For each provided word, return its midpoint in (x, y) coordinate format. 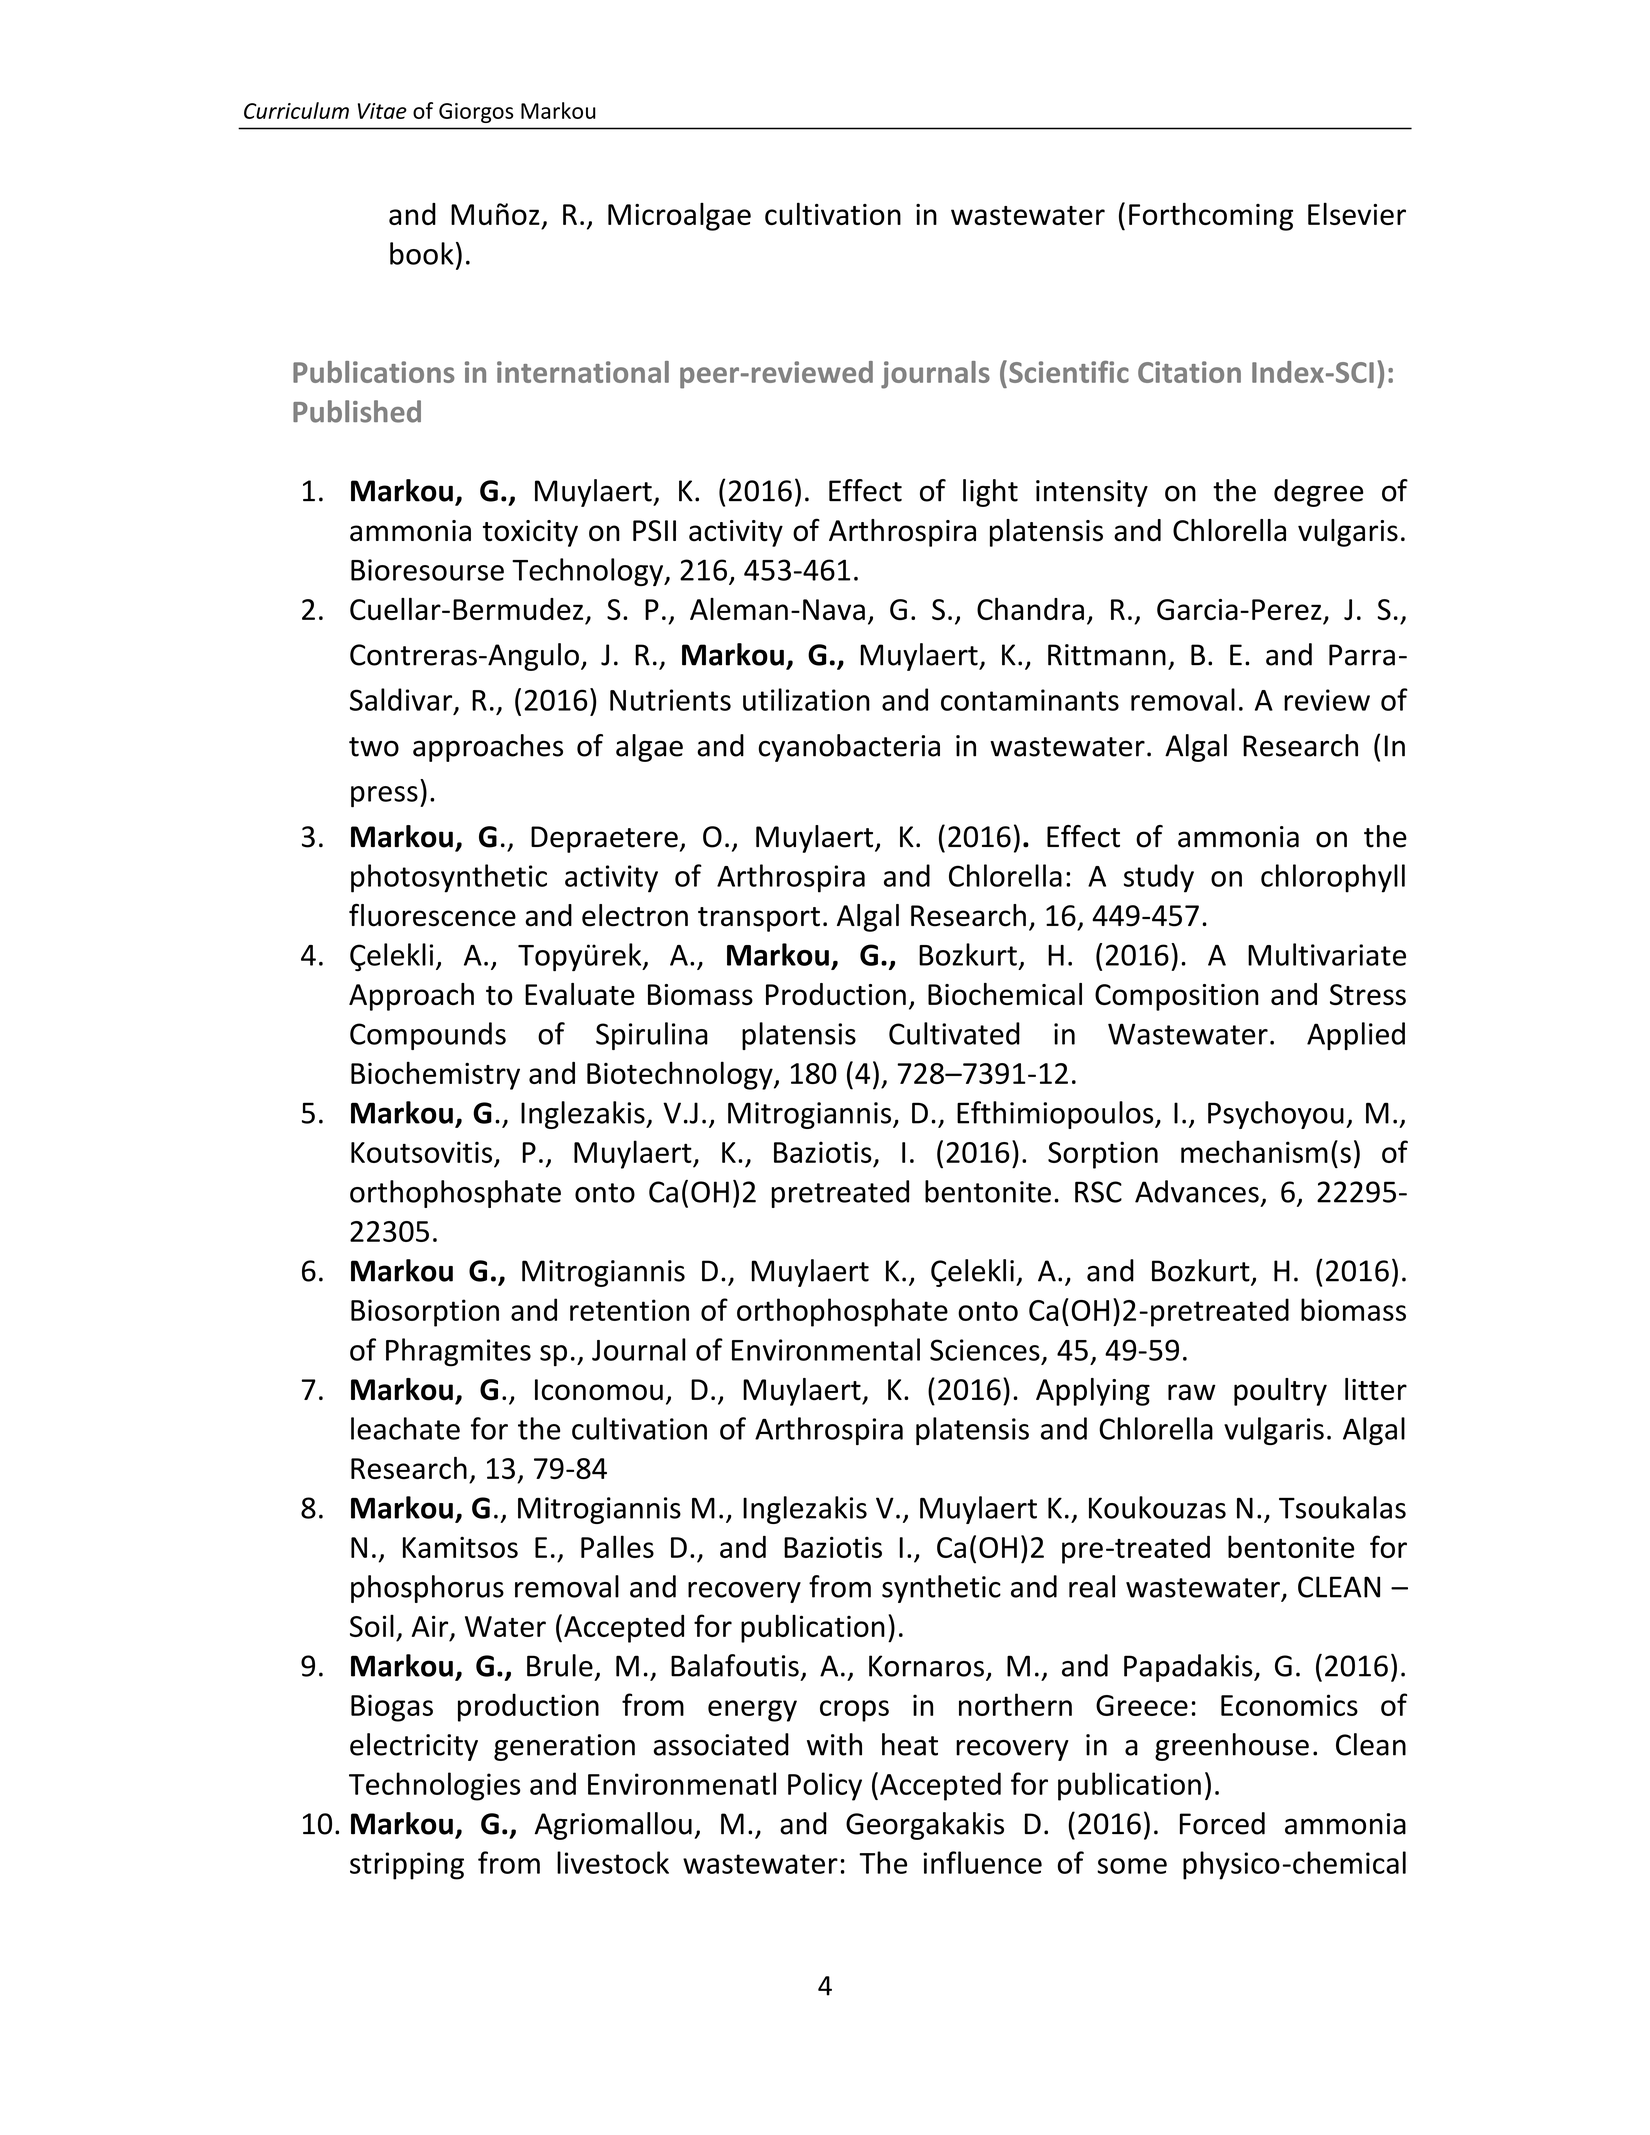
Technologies (435, 1786)
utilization (806, 699)
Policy (825, 1786)
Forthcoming (1211, 216)
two (374, 747)
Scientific (1069, 372)
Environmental (826, 1349)
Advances (1197, 1191)
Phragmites (458, 1352)
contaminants (1030, 700)
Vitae (382, 111)
